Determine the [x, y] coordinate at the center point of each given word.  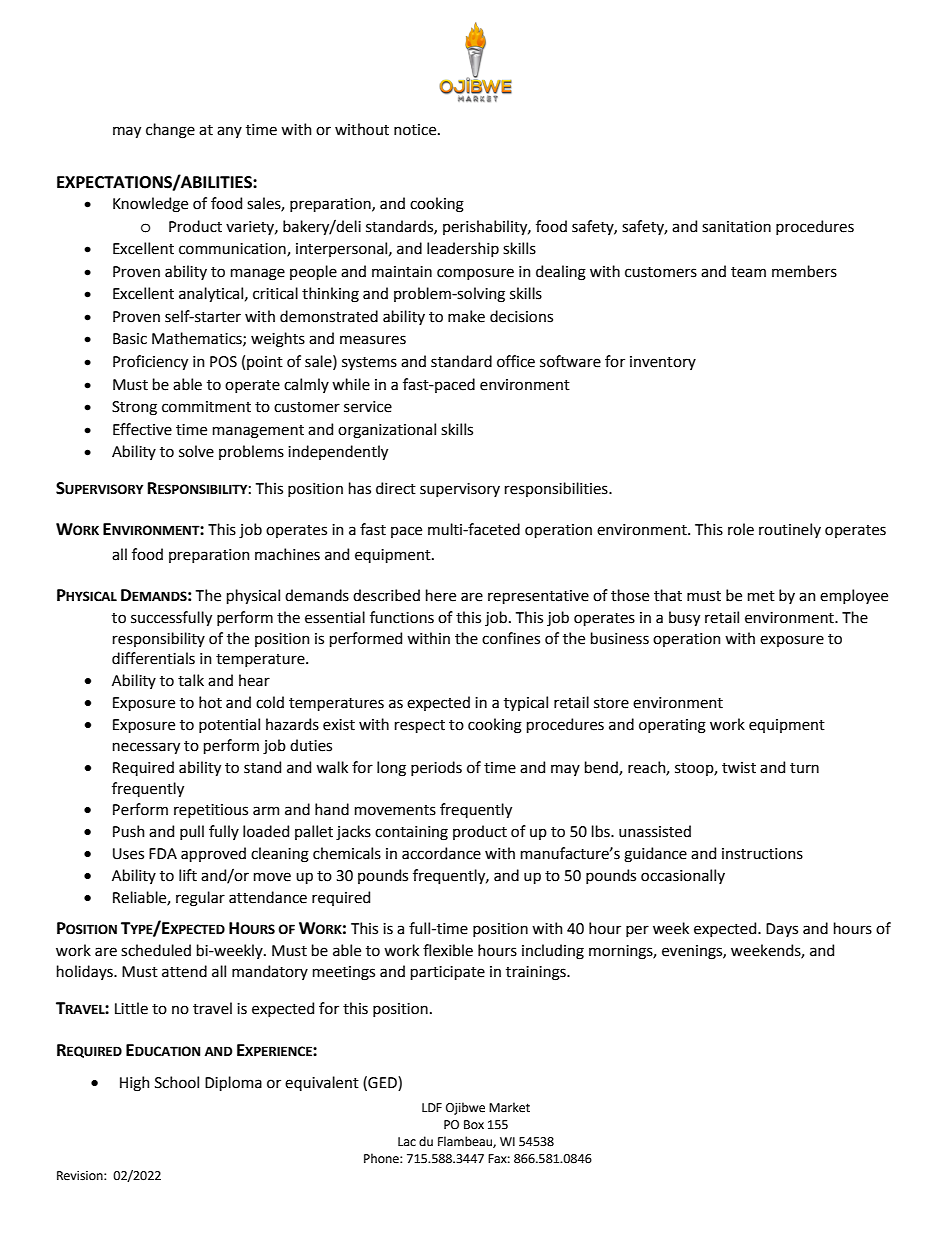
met [761, 596]
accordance [441, 853]
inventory [663, 363]
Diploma [233, 1083]
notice [416, 130]
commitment [206, 407]
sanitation [736, 227]
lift [188, 875]
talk [191, 680]
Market [509, 1107]
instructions [762, 854]
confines [511, 638]
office [516, 361]
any [229, 132]
